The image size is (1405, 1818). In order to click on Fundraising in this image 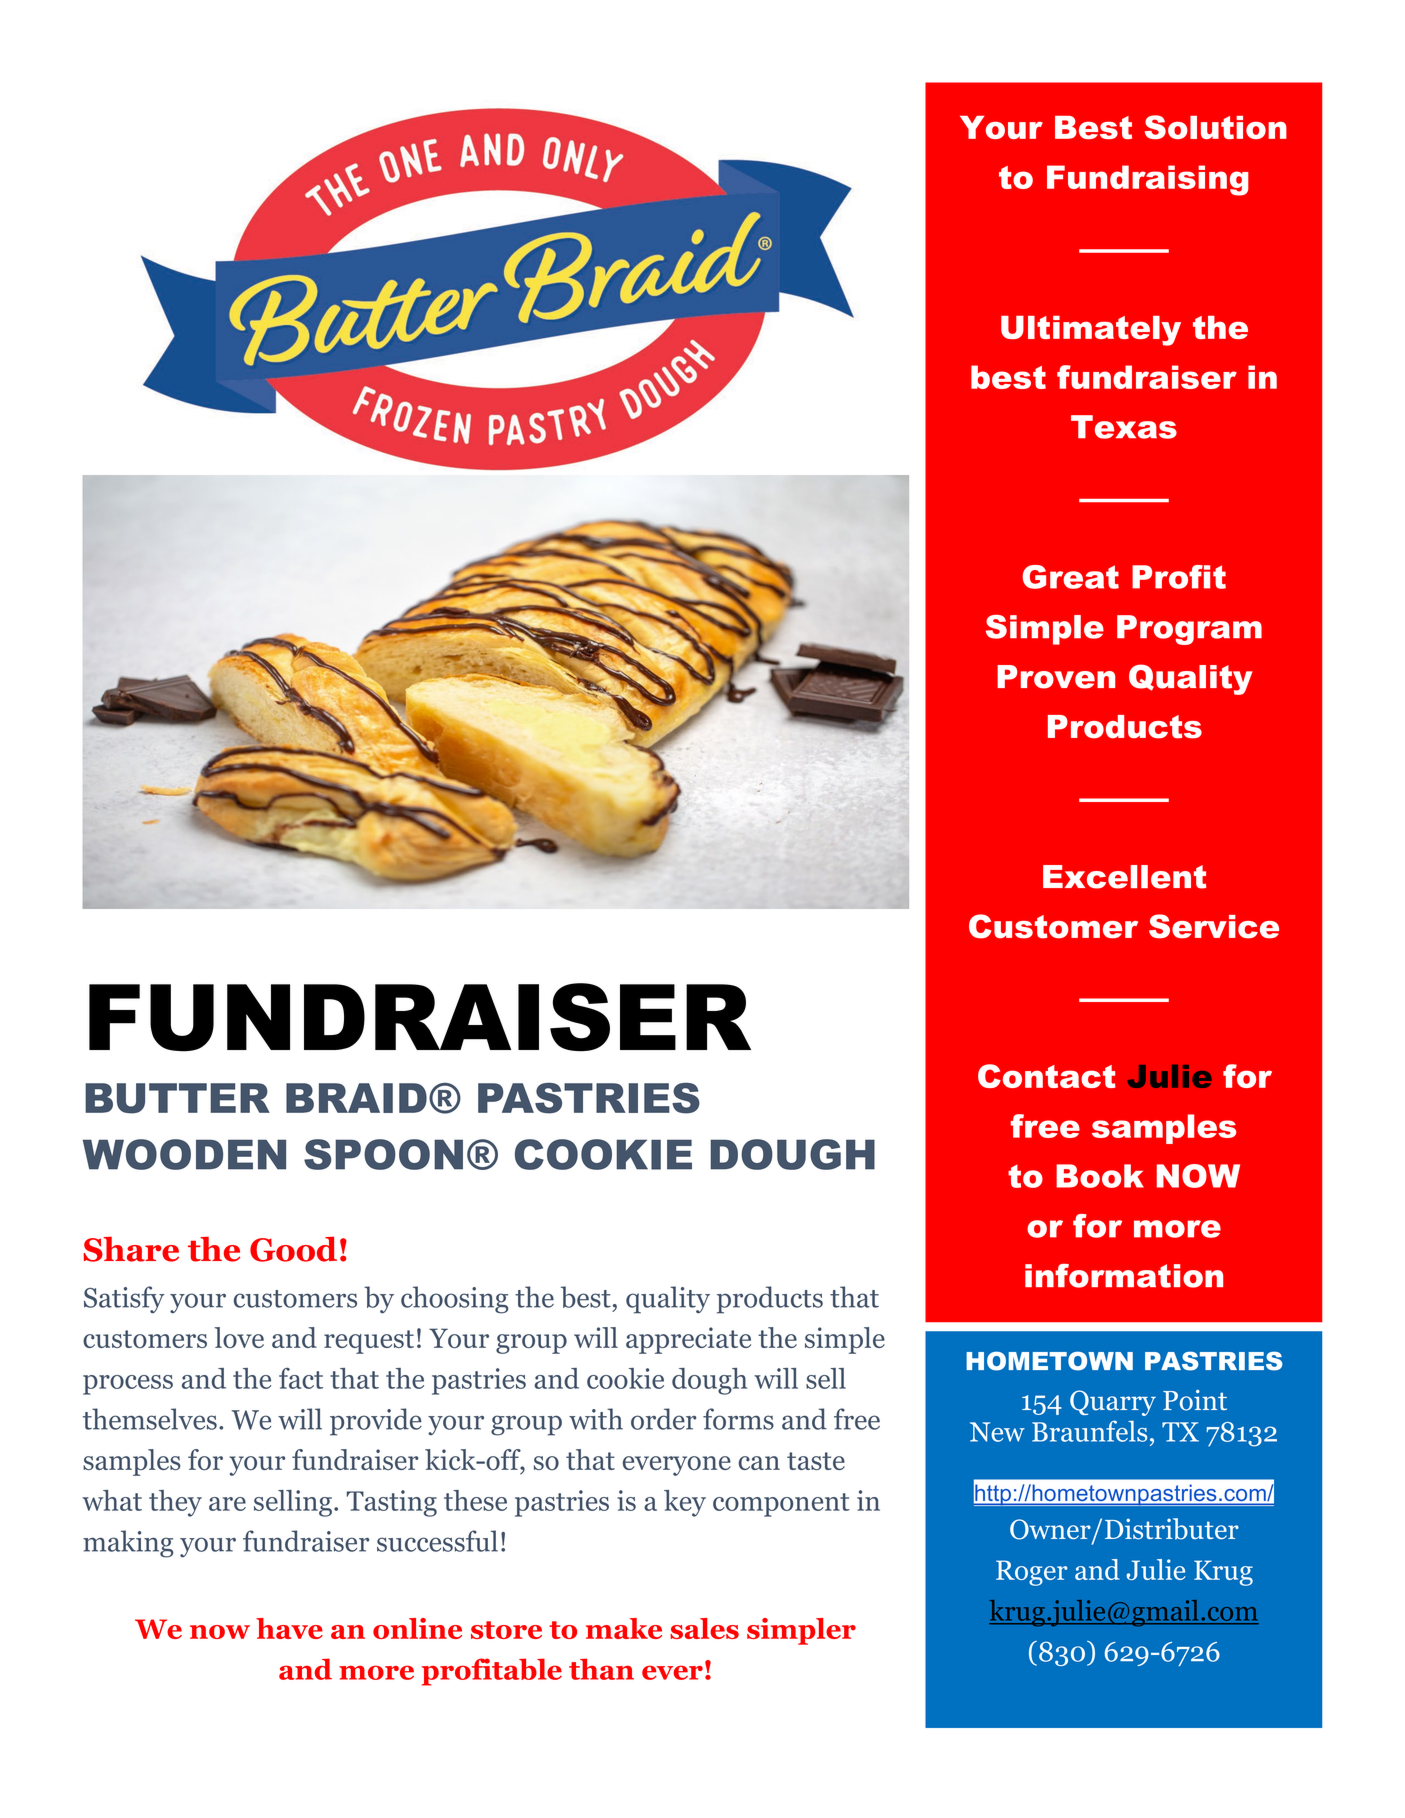, I will do `click(1148, 180)`.
